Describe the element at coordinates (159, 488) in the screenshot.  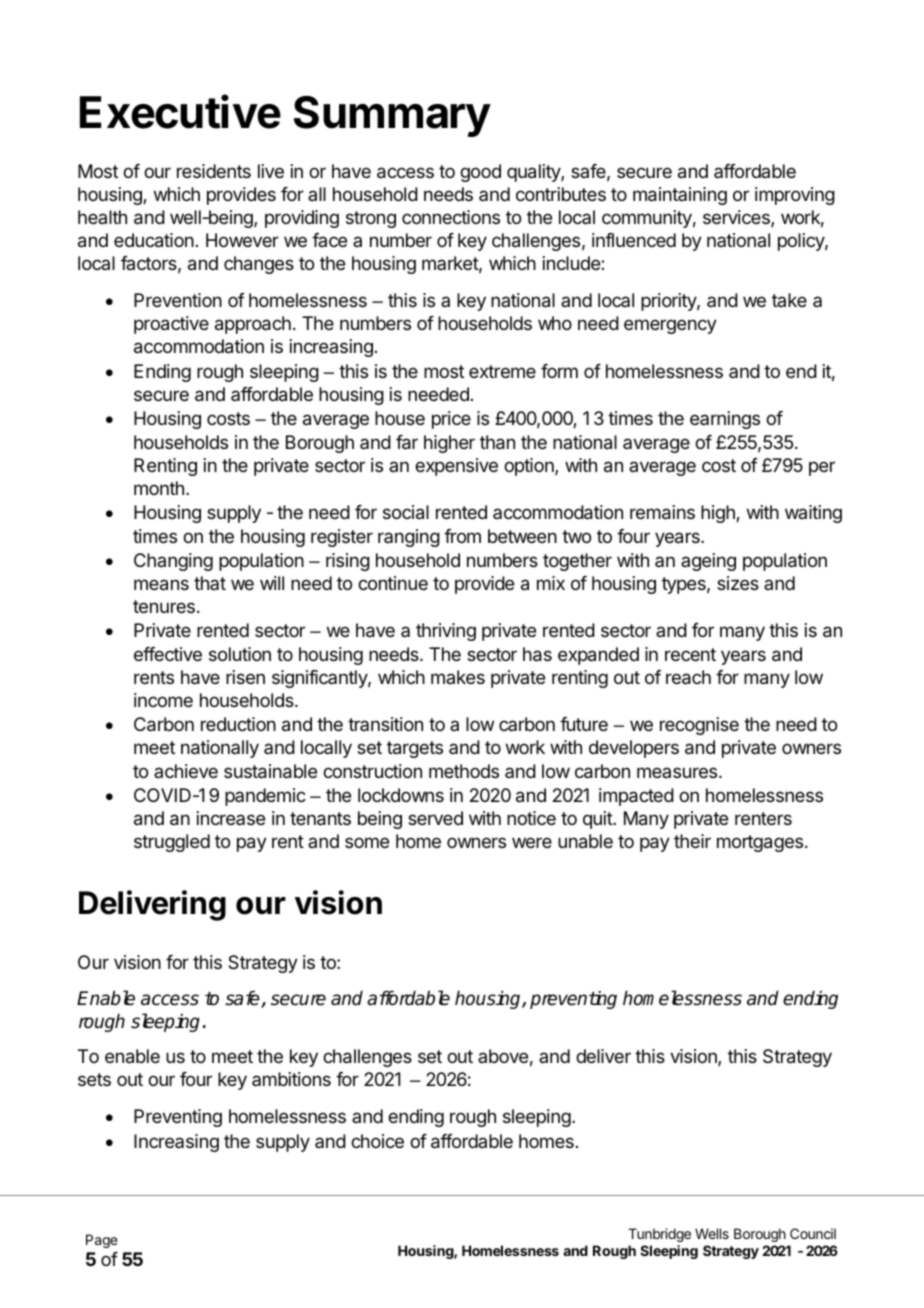
I see `month` at that location.
